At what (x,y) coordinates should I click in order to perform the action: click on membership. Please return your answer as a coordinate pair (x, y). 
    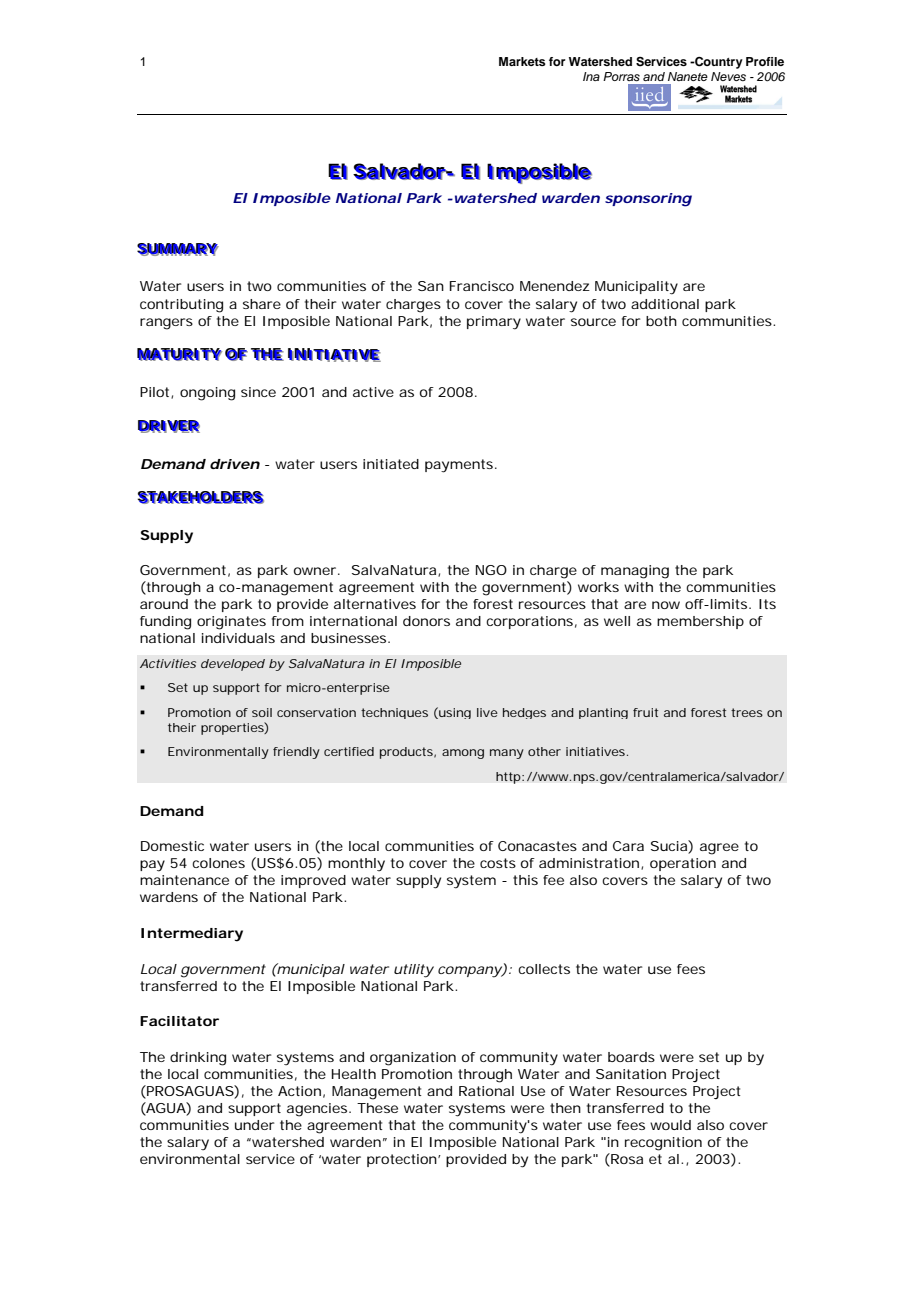
    Looking at the image, I should click on (700, 622).
